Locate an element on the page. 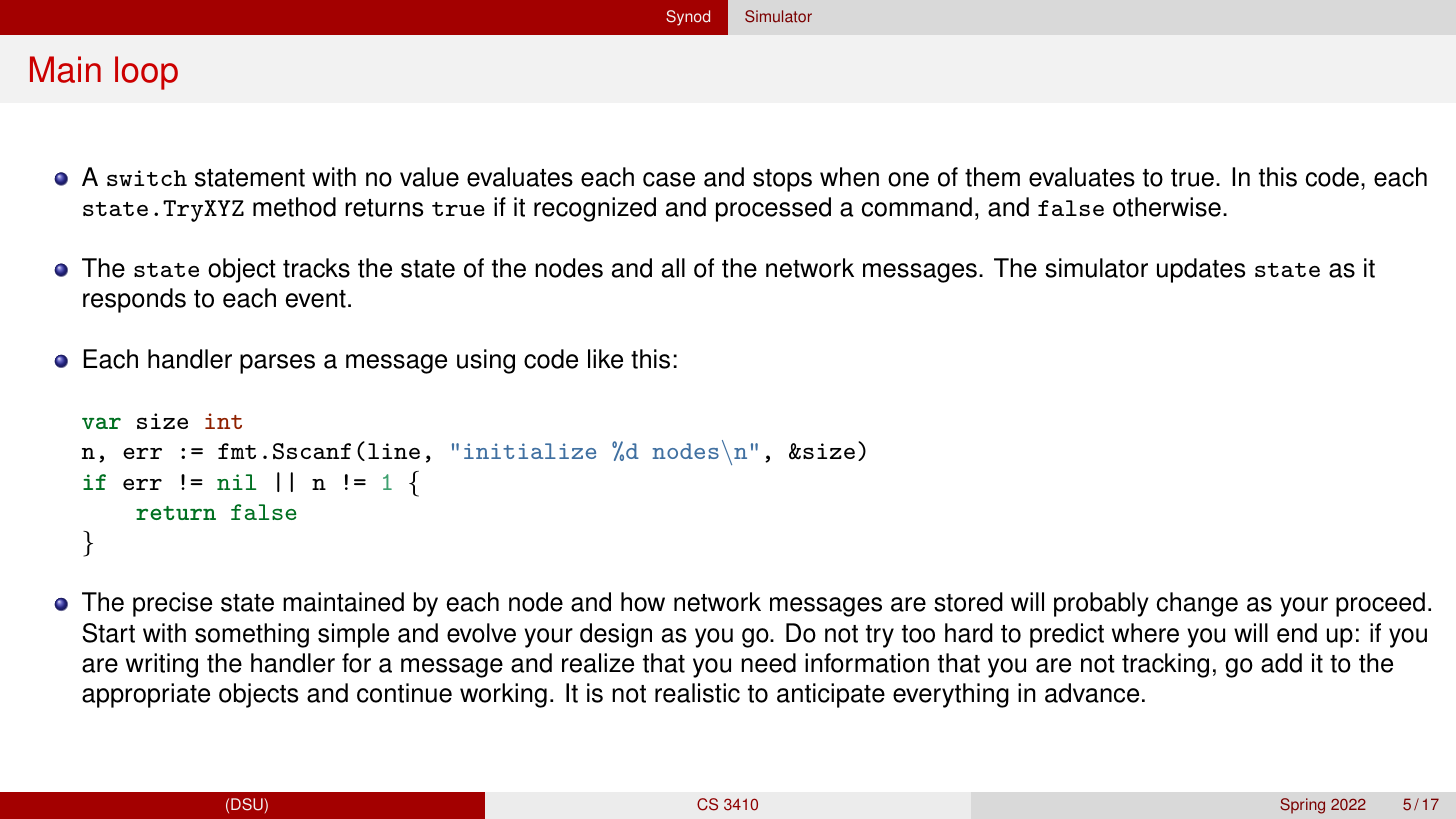  how is located at coordinates (643, 602).
